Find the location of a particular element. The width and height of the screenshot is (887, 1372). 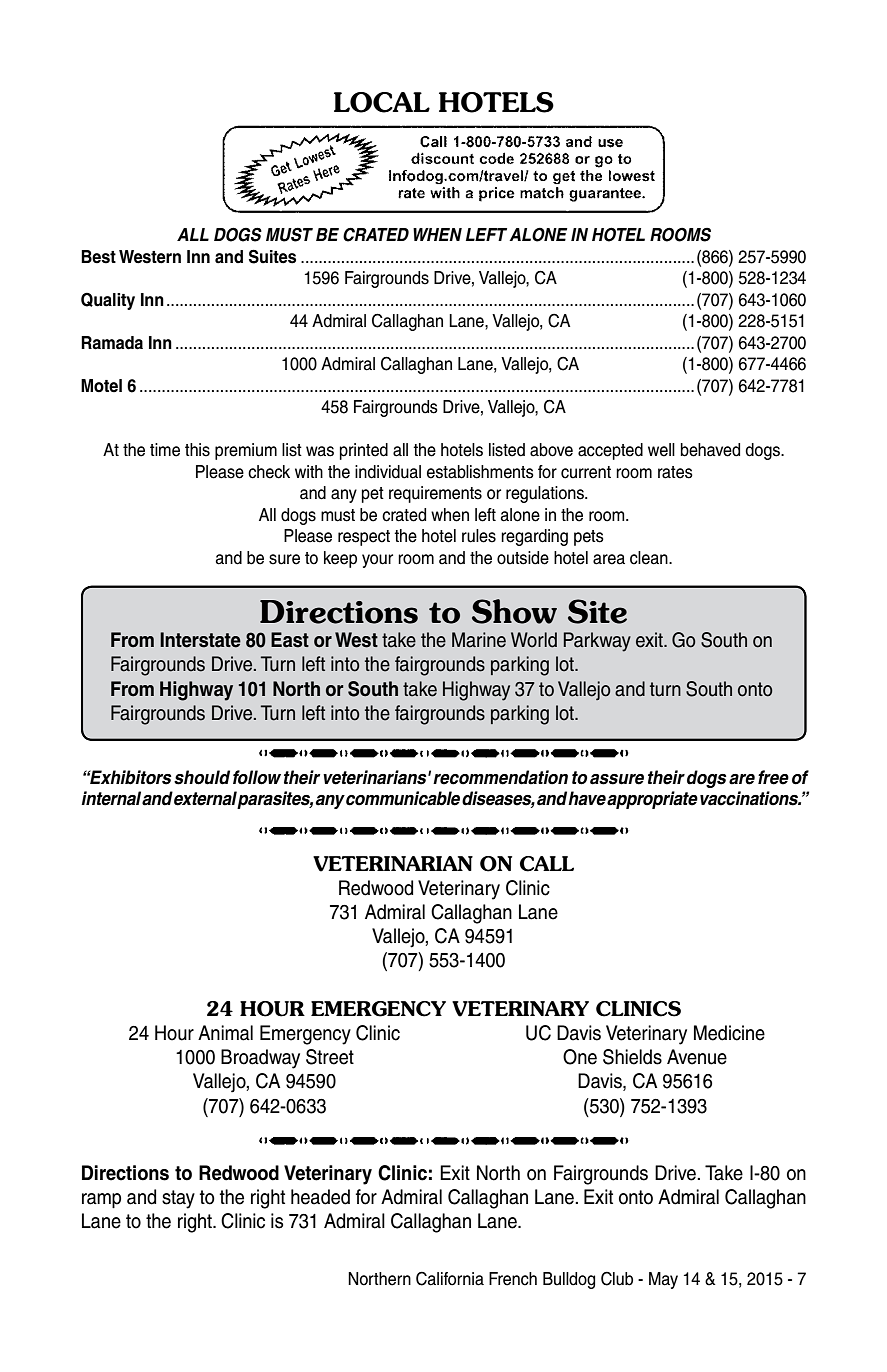

Avenue is located at coordinates (697, 1057).
